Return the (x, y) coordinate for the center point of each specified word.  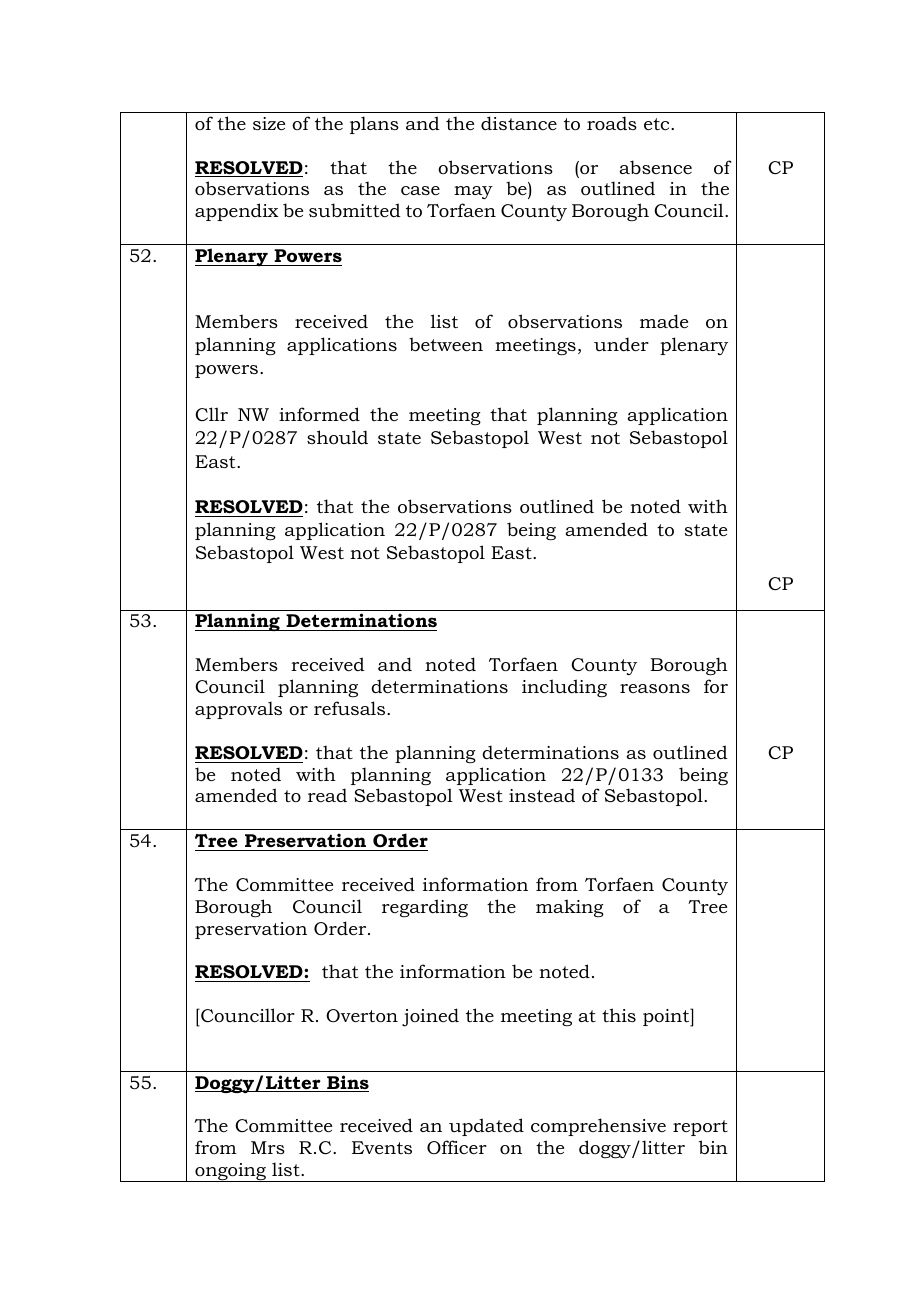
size (269, 123)
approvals (238, 710)
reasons (655, 688)
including (564, 688)
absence (655, 167)
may (473, 192)
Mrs (268, 1147)
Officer (457, 1147)
